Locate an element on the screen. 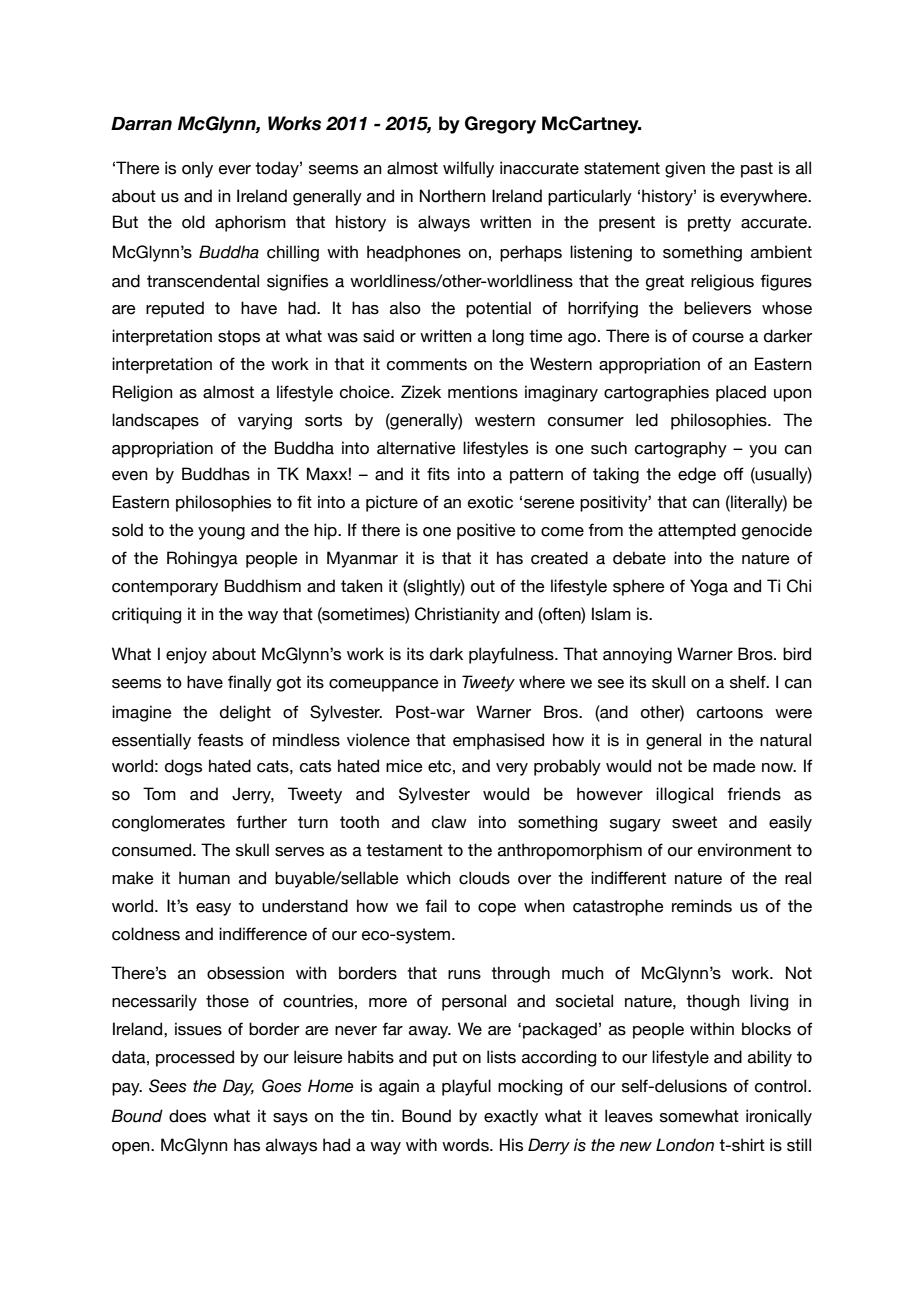 The width and height of the screenshot is (924, 1308). words is located at coordinates (466, 1145).
